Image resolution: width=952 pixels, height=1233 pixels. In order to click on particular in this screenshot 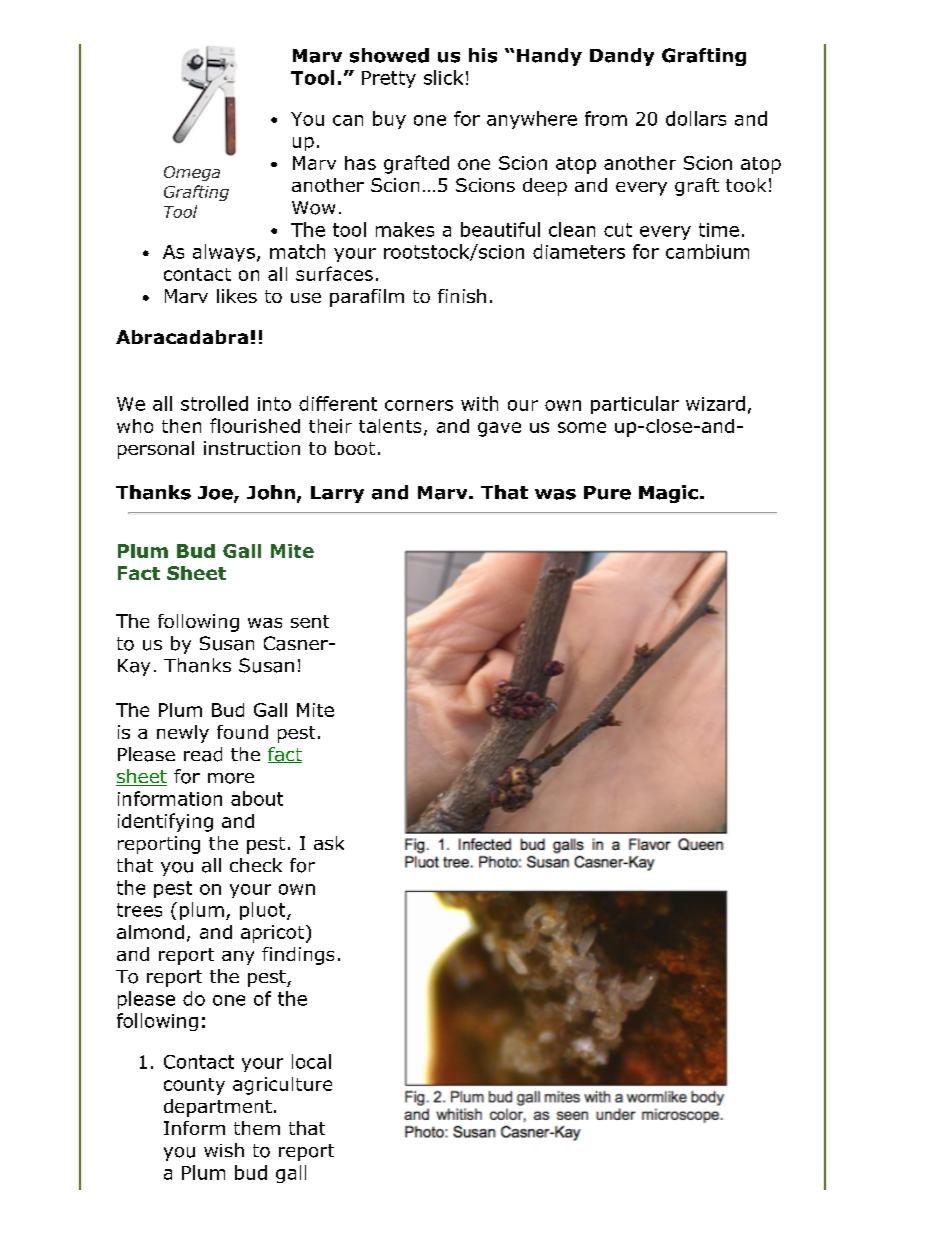, I will do `click(635, 405)`.
